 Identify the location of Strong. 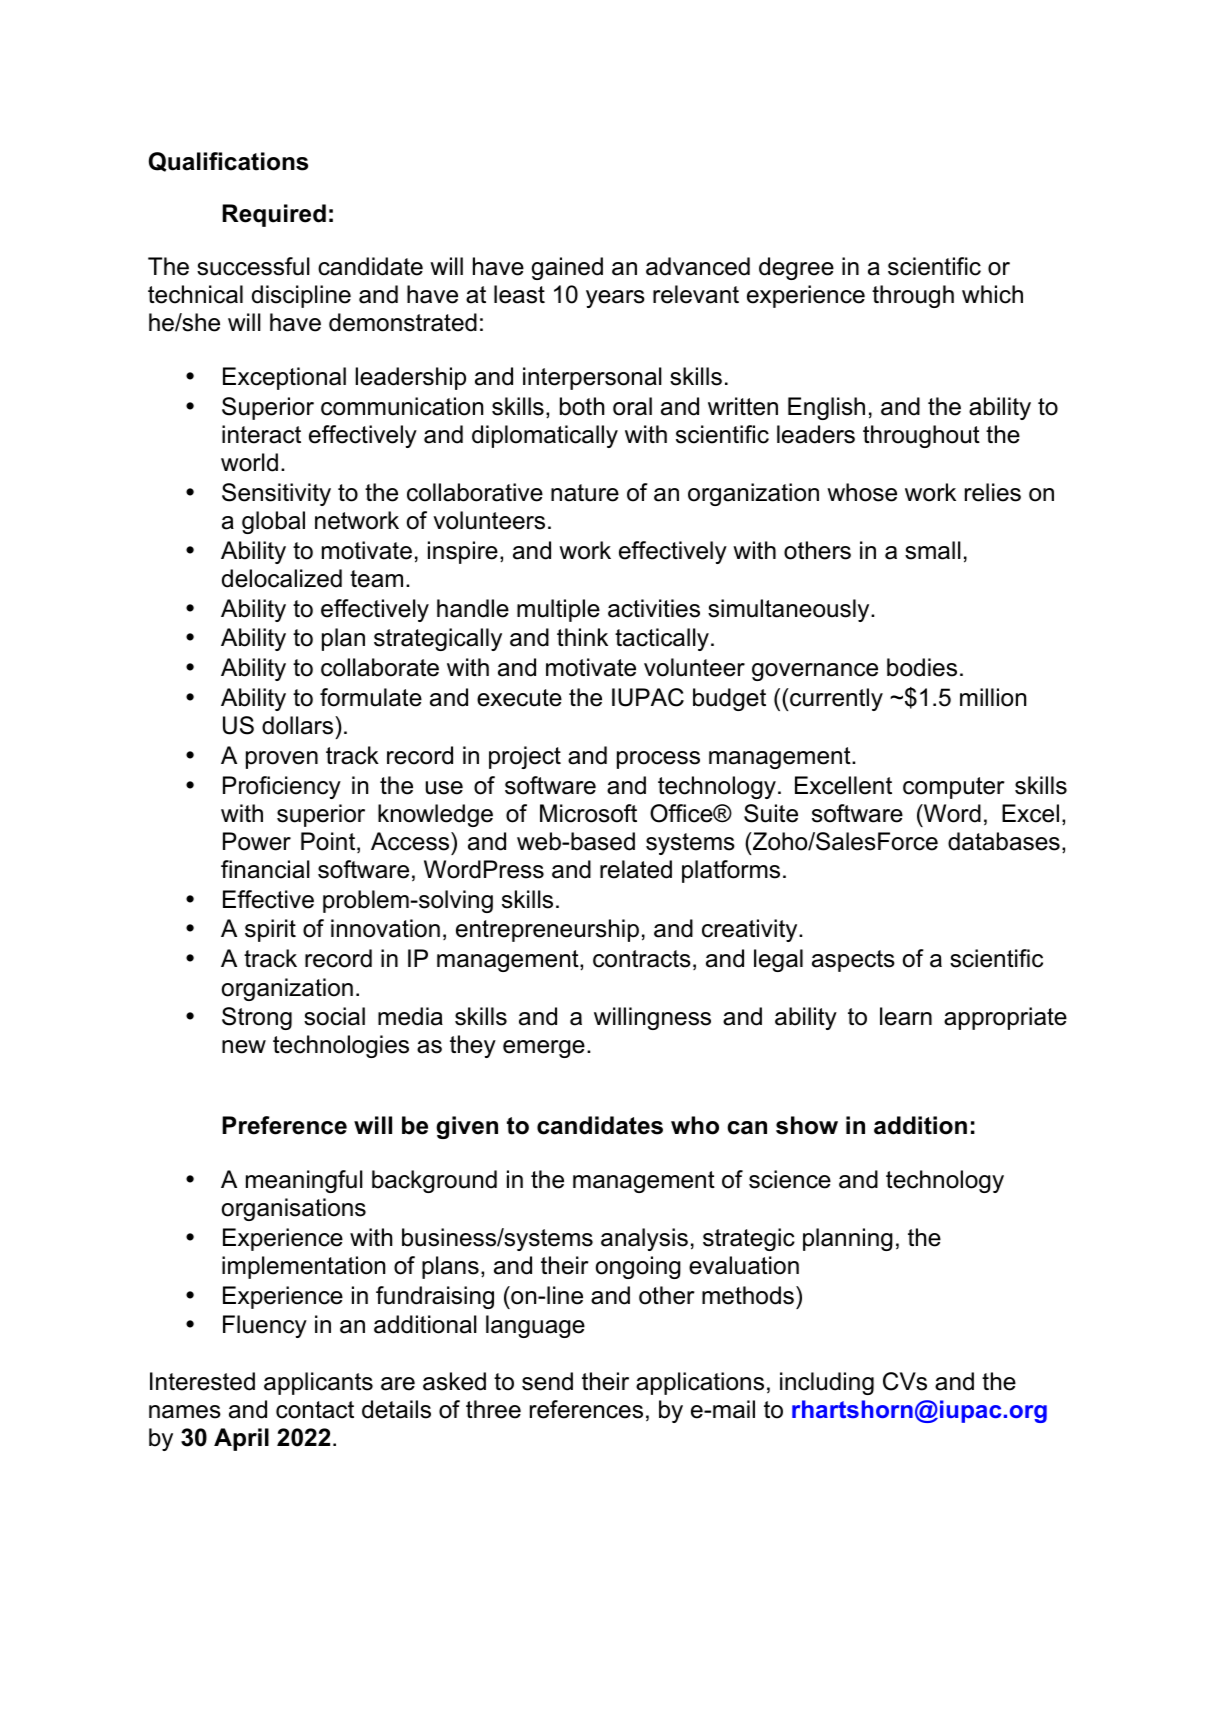
(257, 1018).
